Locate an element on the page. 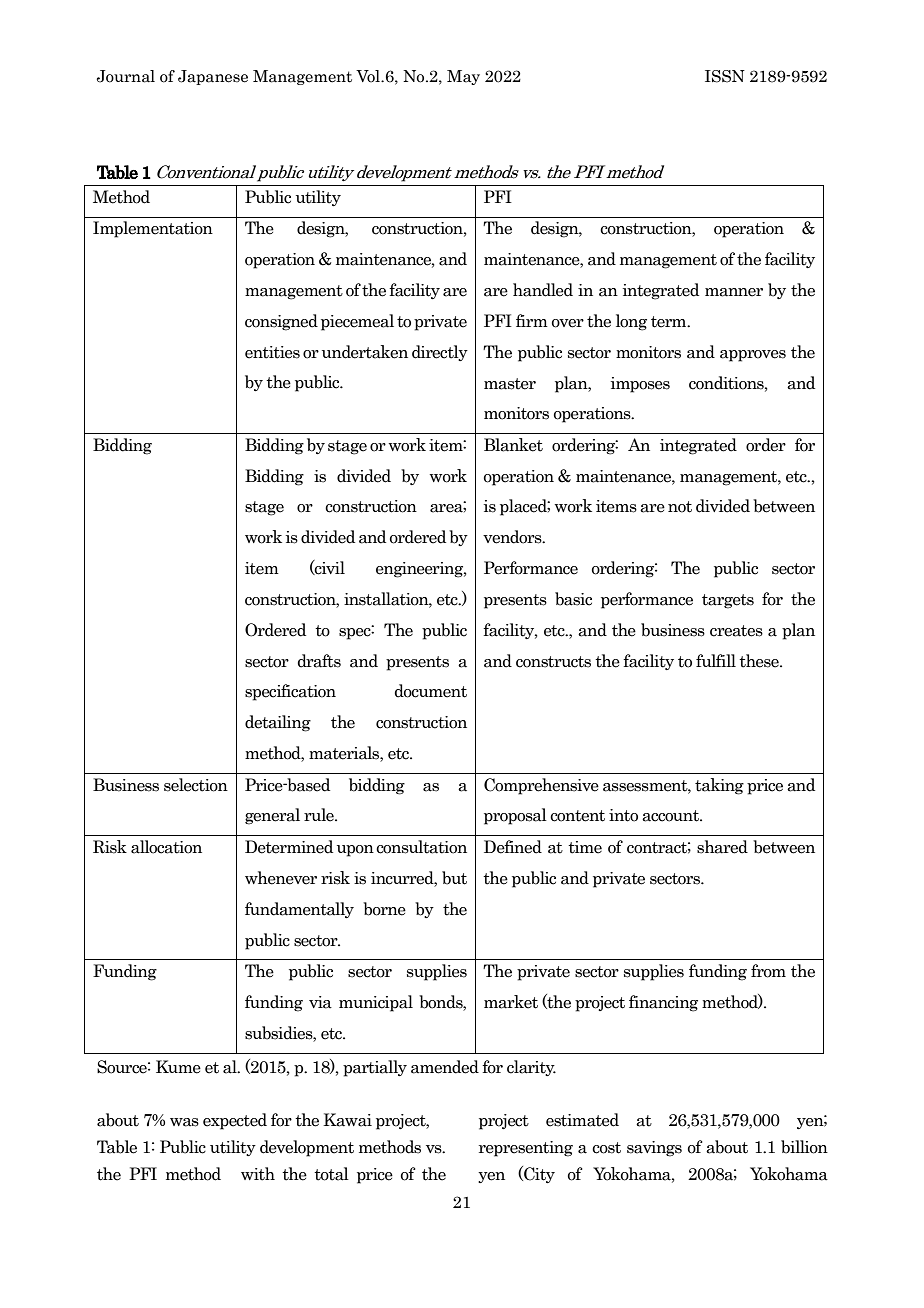  shared is located at coordinates (722, 847).
